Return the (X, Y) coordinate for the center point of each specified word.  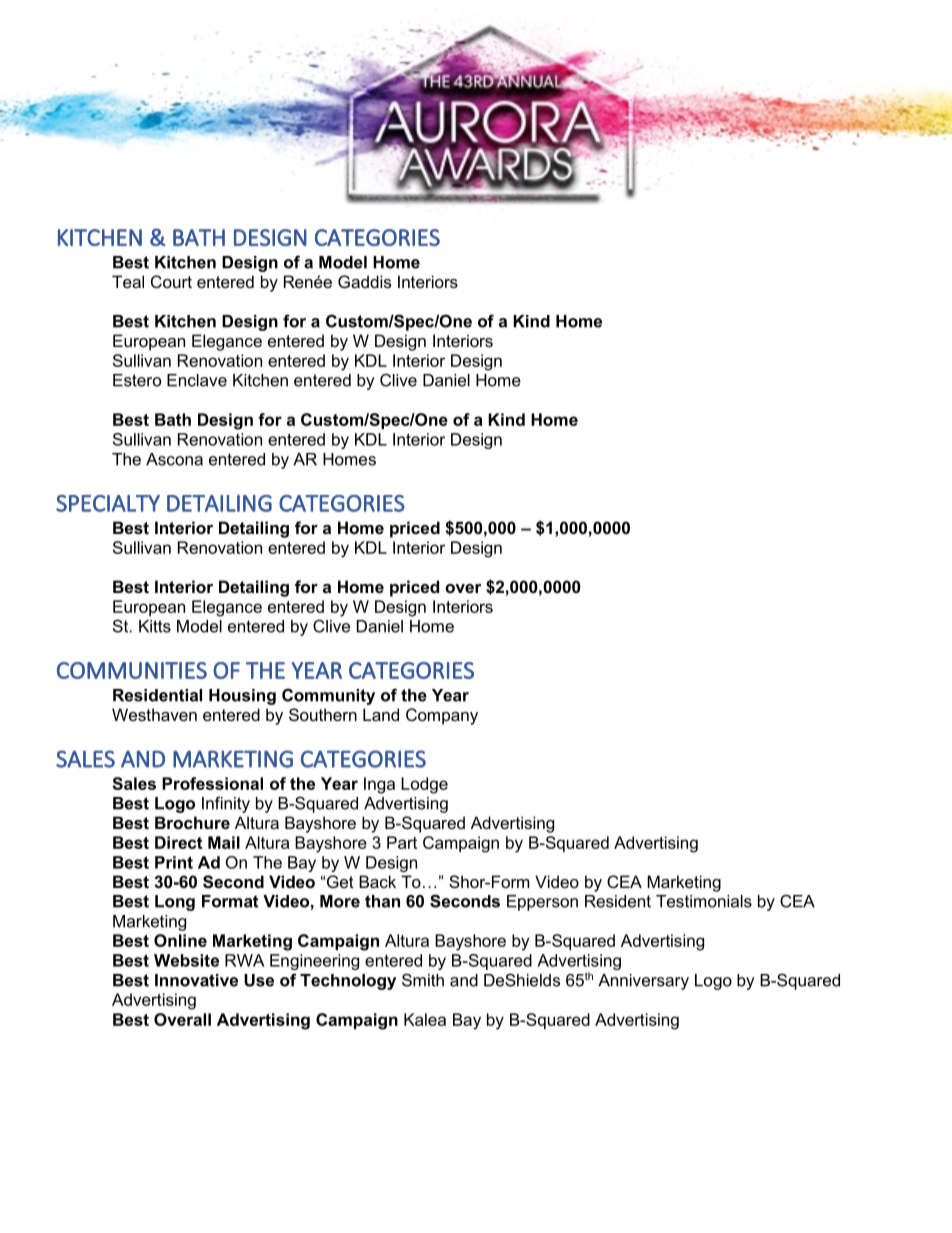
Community (328, 696)
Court (171, 281)
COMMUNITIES (132, 670)
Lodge (424, 785)
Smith (423, 980)
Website (186, 960)
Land (381, 714)
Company (442, 716)
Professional (212, 783)
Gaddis (364, 281)
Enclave (197, 380)
